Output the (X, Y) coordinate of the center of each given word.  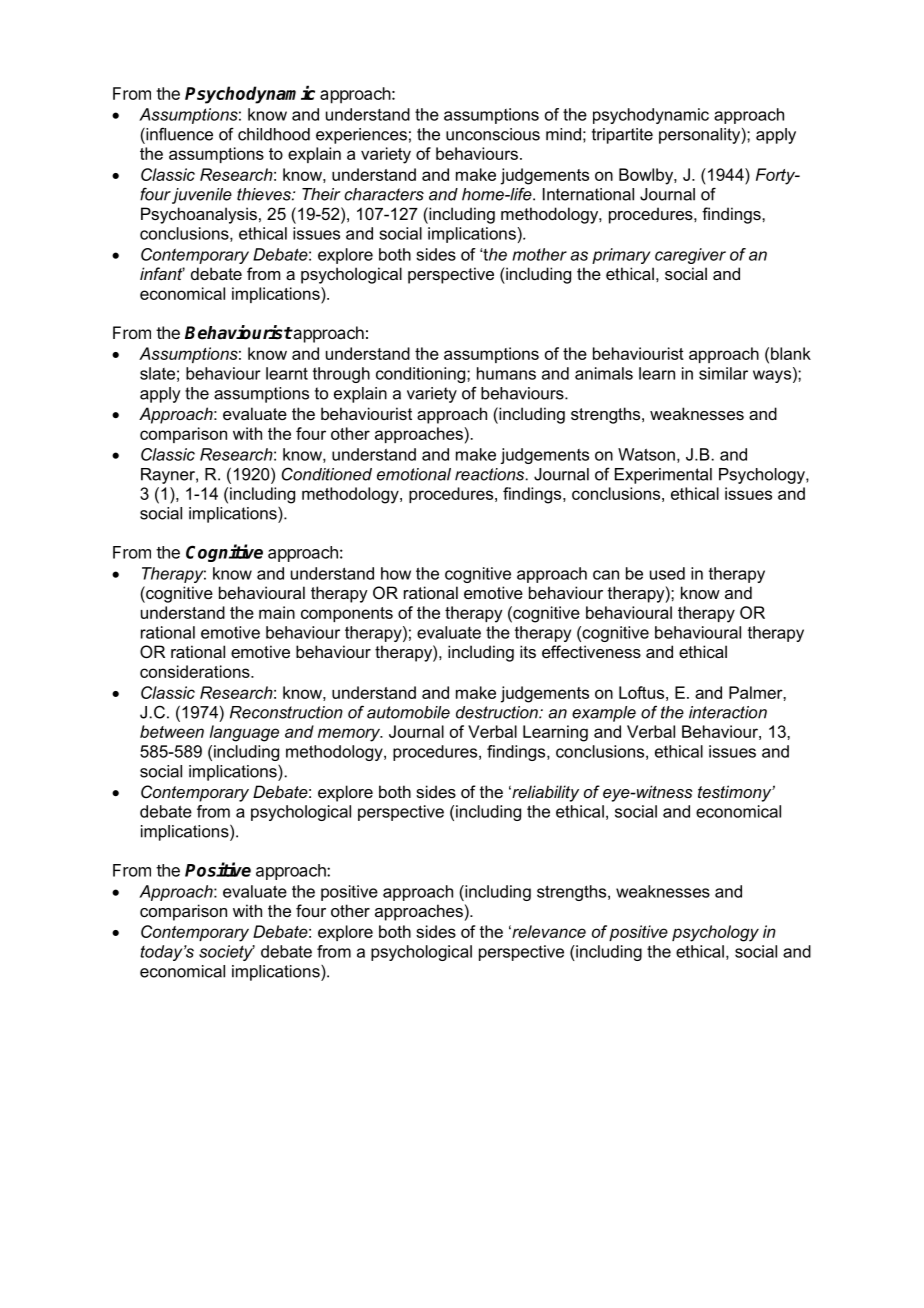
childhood (274, 134)
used (667, 573)
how (396, 573)
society (227, 953)
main (277, 612)
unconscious (493, 134)
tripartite (622, 136)
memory (350, 735)
